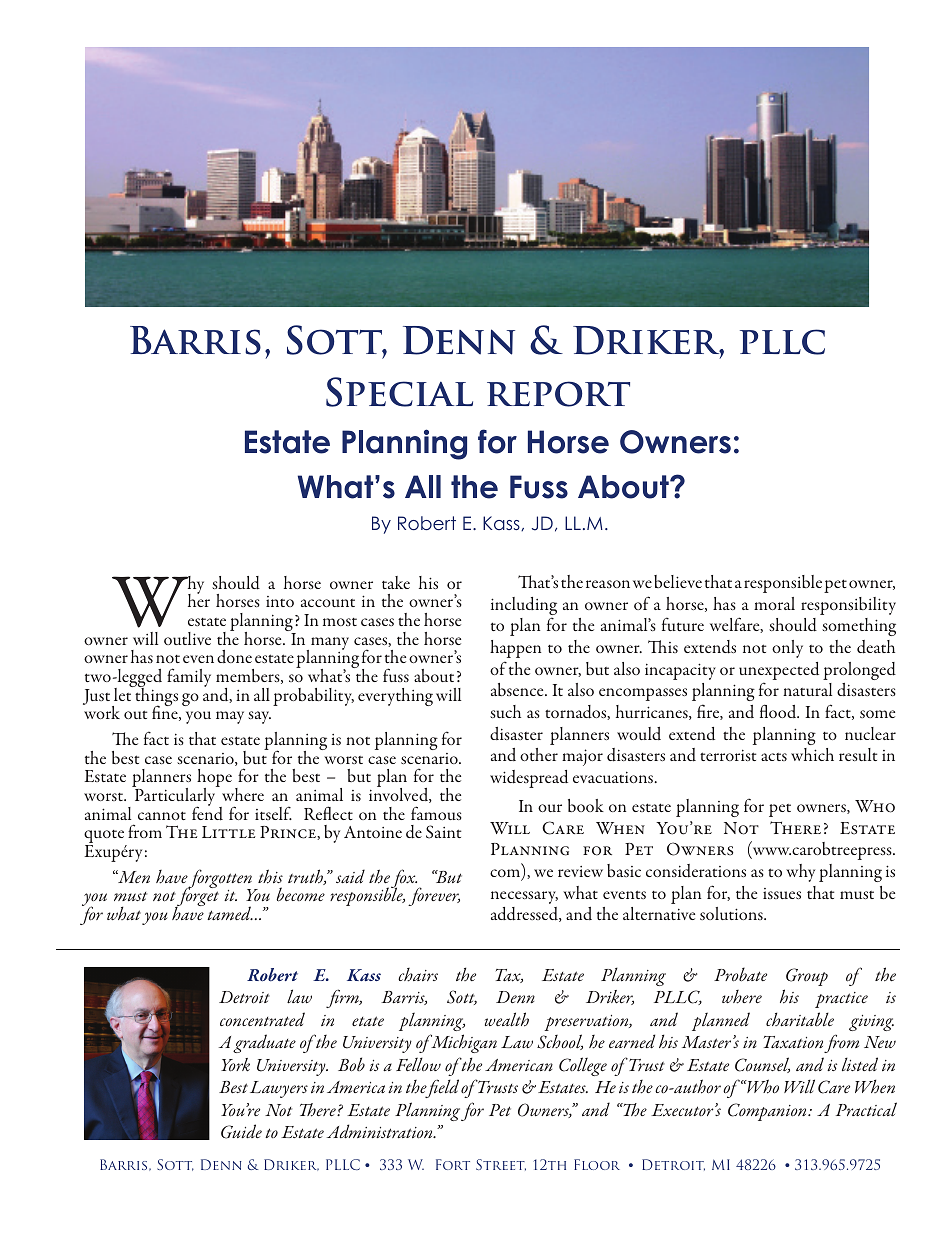 The width and height of the screenshot is (952, 1233). What do you see at coordinates (787, 649) in the screenshot?
I see `only` at bounding box center [787, 649].
